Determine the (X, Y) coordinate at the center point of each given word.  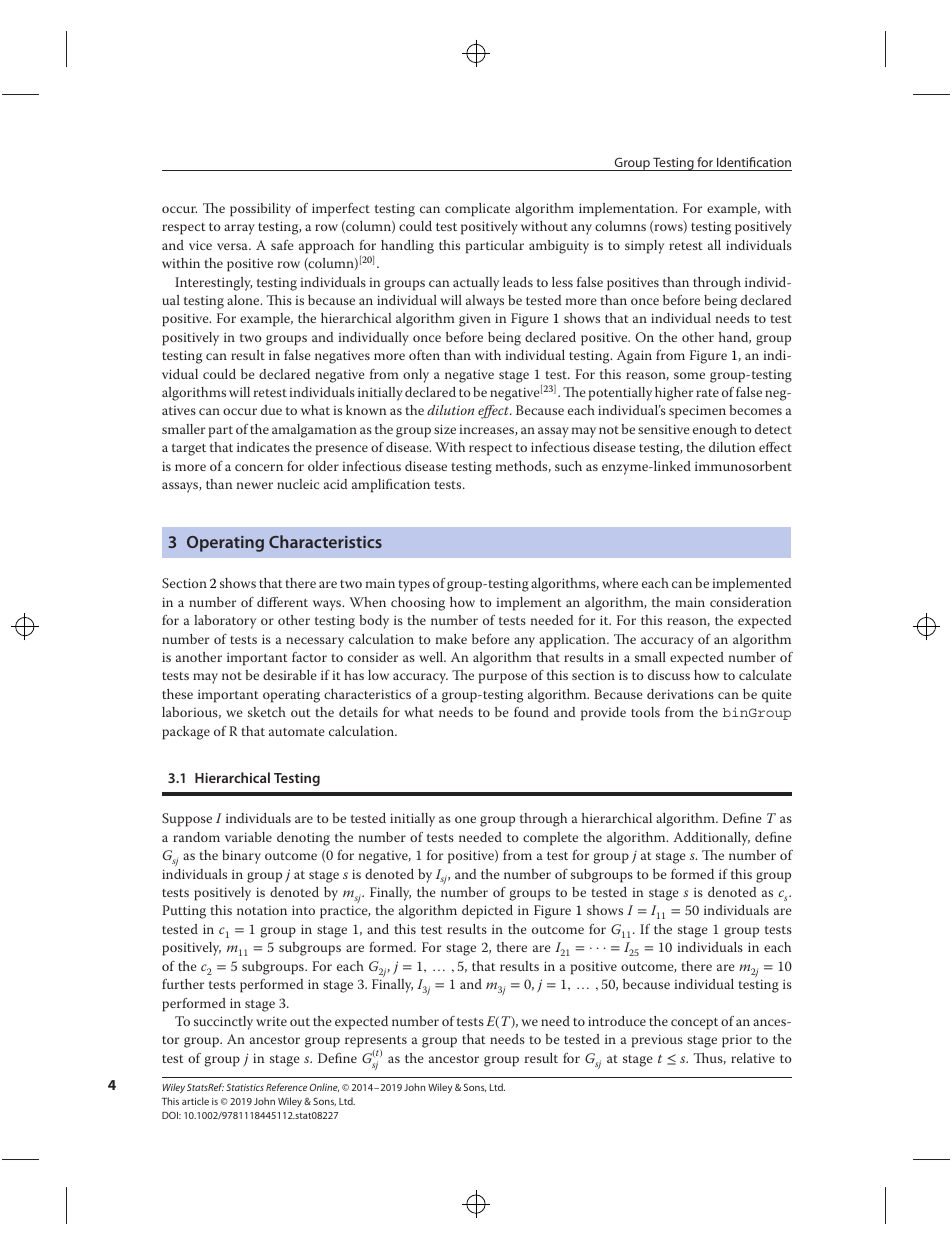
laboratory (225, 622)
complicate (477, 210)
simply (644, 247)
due (271, 410)
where (620, 583)
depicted (487, 912)
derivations (680, 694)
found (531, 712)
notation (262, 910)
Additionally (711, 839)
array (239, 229)
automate (297, 732)
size (445, 429)
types (414, 586)
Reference (286, 1087)
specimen (697, 412)
